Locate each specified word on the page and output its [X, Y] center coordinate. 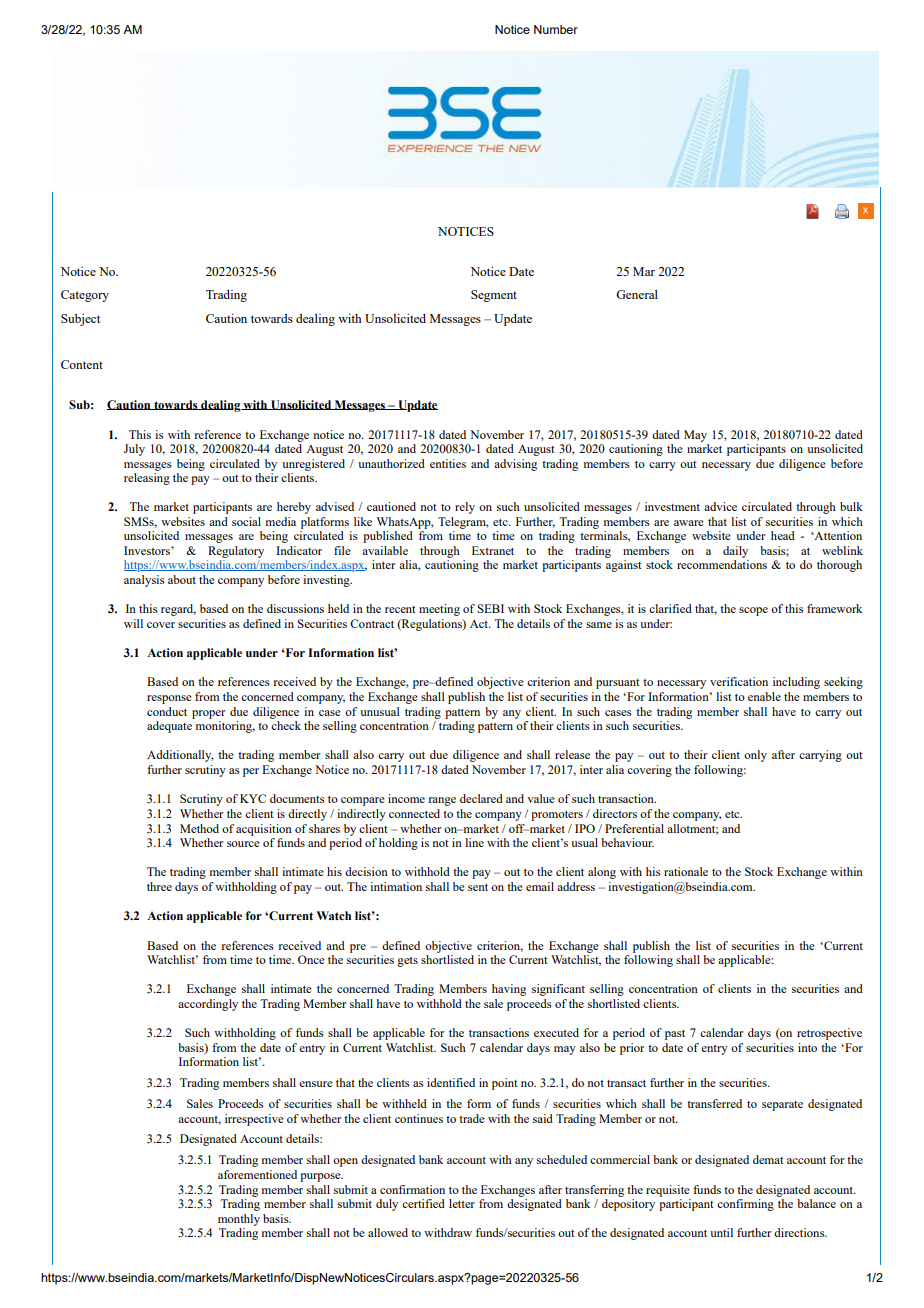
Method [199, 828]
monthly [239, 1220]
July [134, 450]
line [474, 842]
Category [85, 296]
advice [720, 506]
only [755, 756]
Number [556, 29]
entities [448, 463]
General [637, 294]
